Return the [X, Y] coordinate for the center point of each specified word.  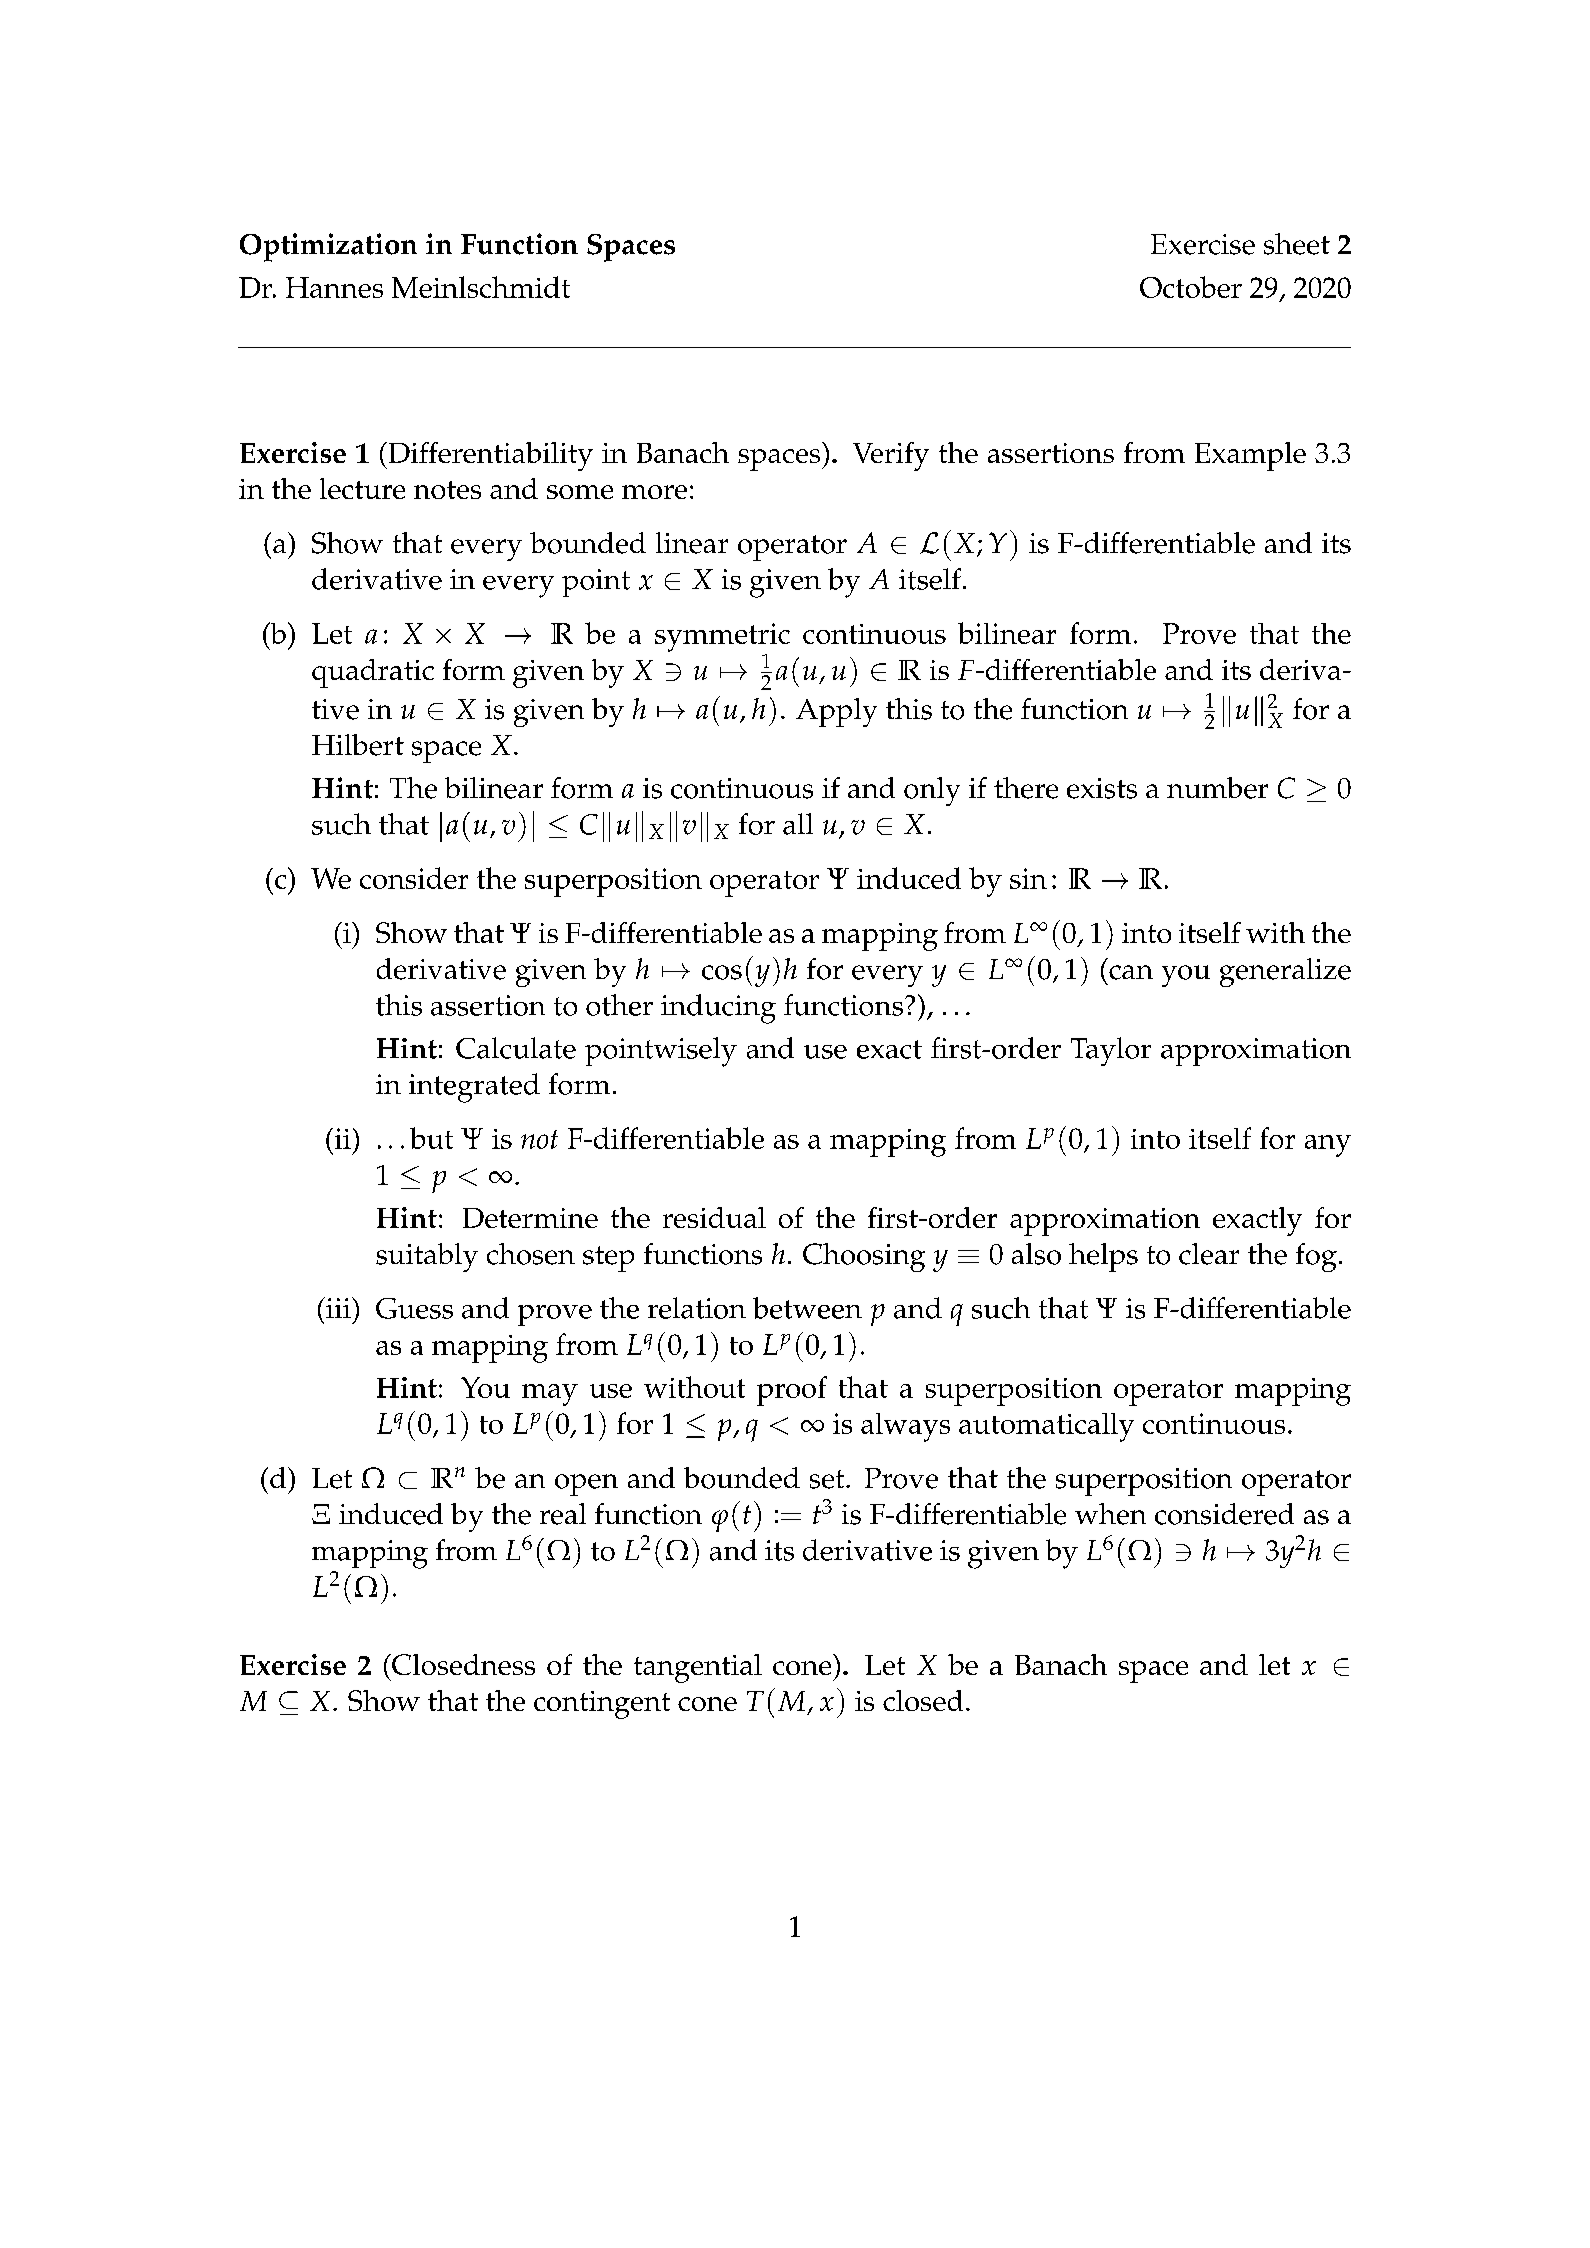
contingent [602, 1705]
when [1110, 1514]
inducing [718, 1009]
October [1191, 287]
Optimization [328, 247]
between [807, 1308]
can [1131, 972]
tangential [698, 1668]
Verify [891, 456]
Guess [414, 1308]
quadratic [373, 673]
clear [1209, 1254]
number [1217, 788]
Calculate [516, 1048]
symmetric [722, 637]
